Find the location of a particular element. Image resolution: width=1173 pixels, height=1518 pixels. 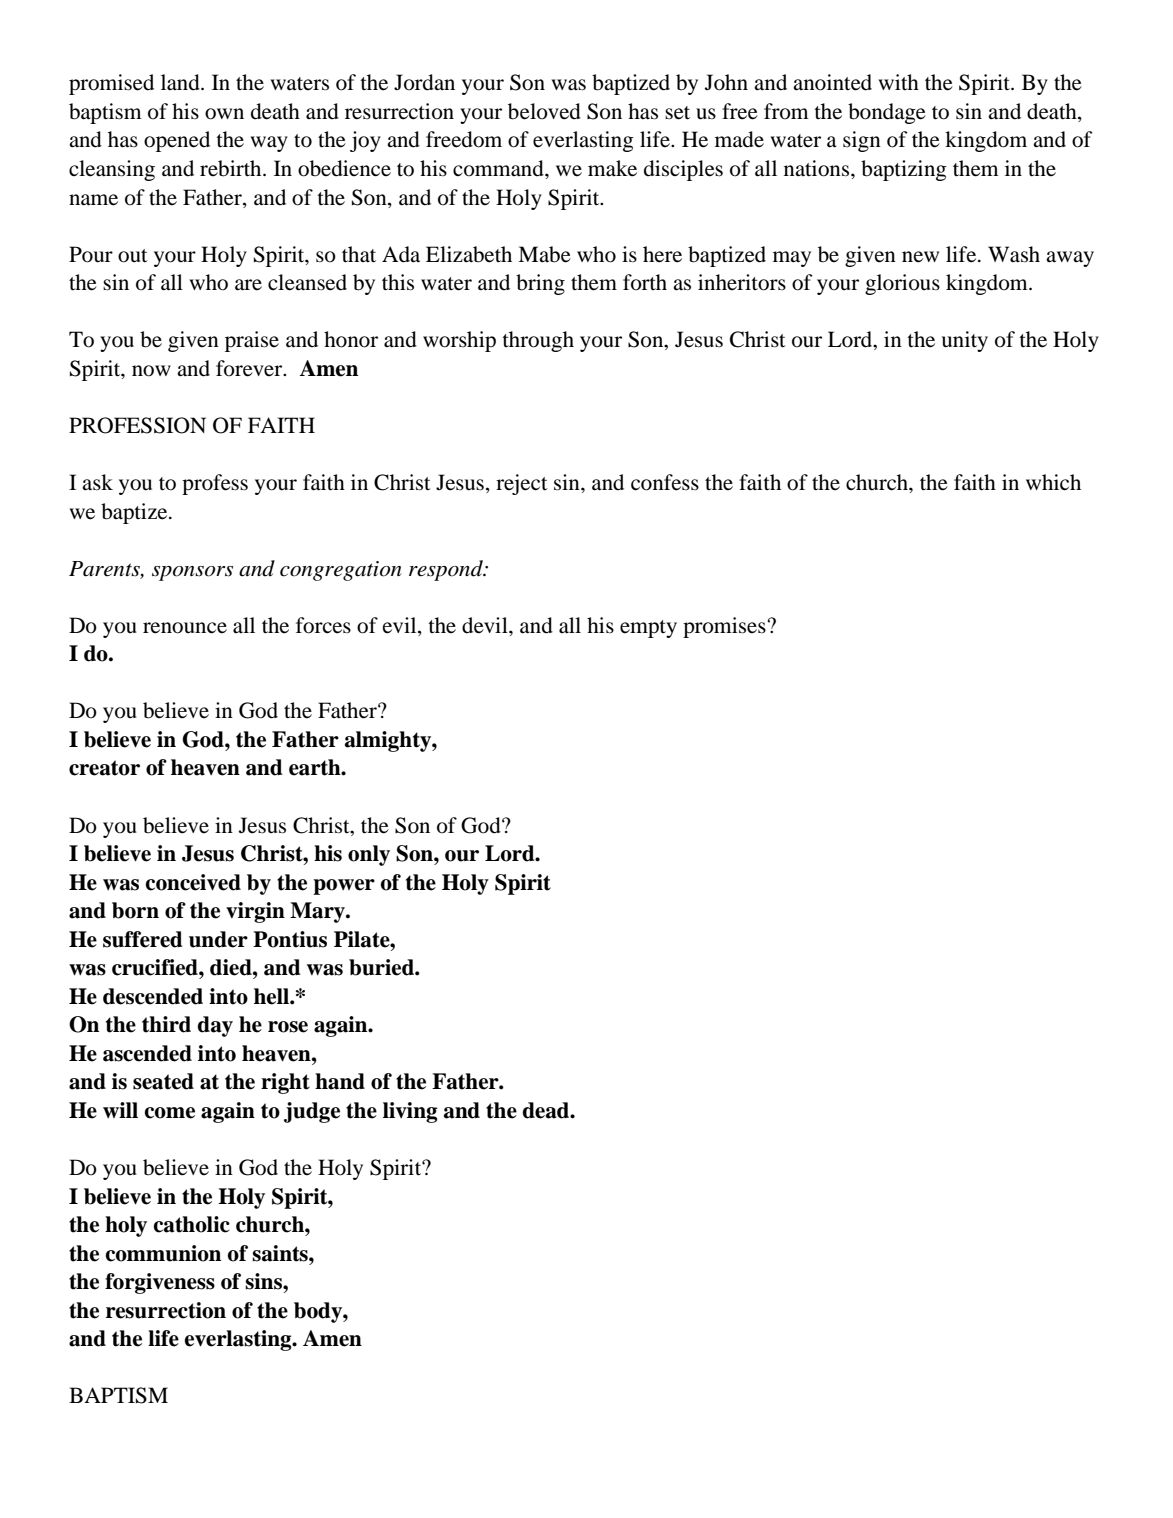

renounce is located at coordinates (185, 628).
